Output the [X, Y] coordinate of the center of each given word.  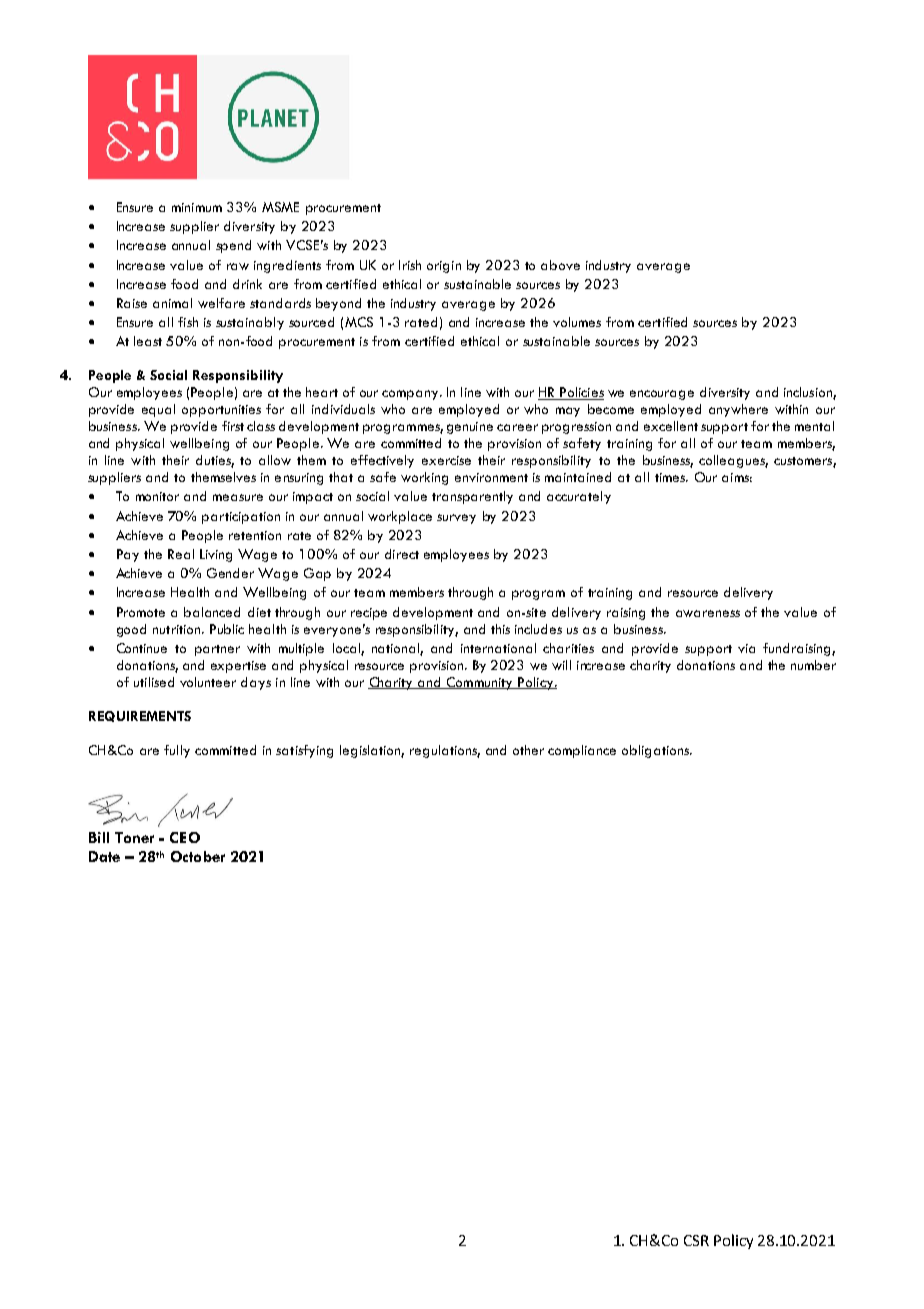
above [560, 265]
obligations [656, 751]
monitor [157, 496]
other [528, 750]
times [671, 477]
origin [444, 267]
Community [479, 683]
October [198, 856]
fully [177, 751]
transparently [472, 497]
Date [104, 856]
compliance [582, 751]
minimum [197, 207]
